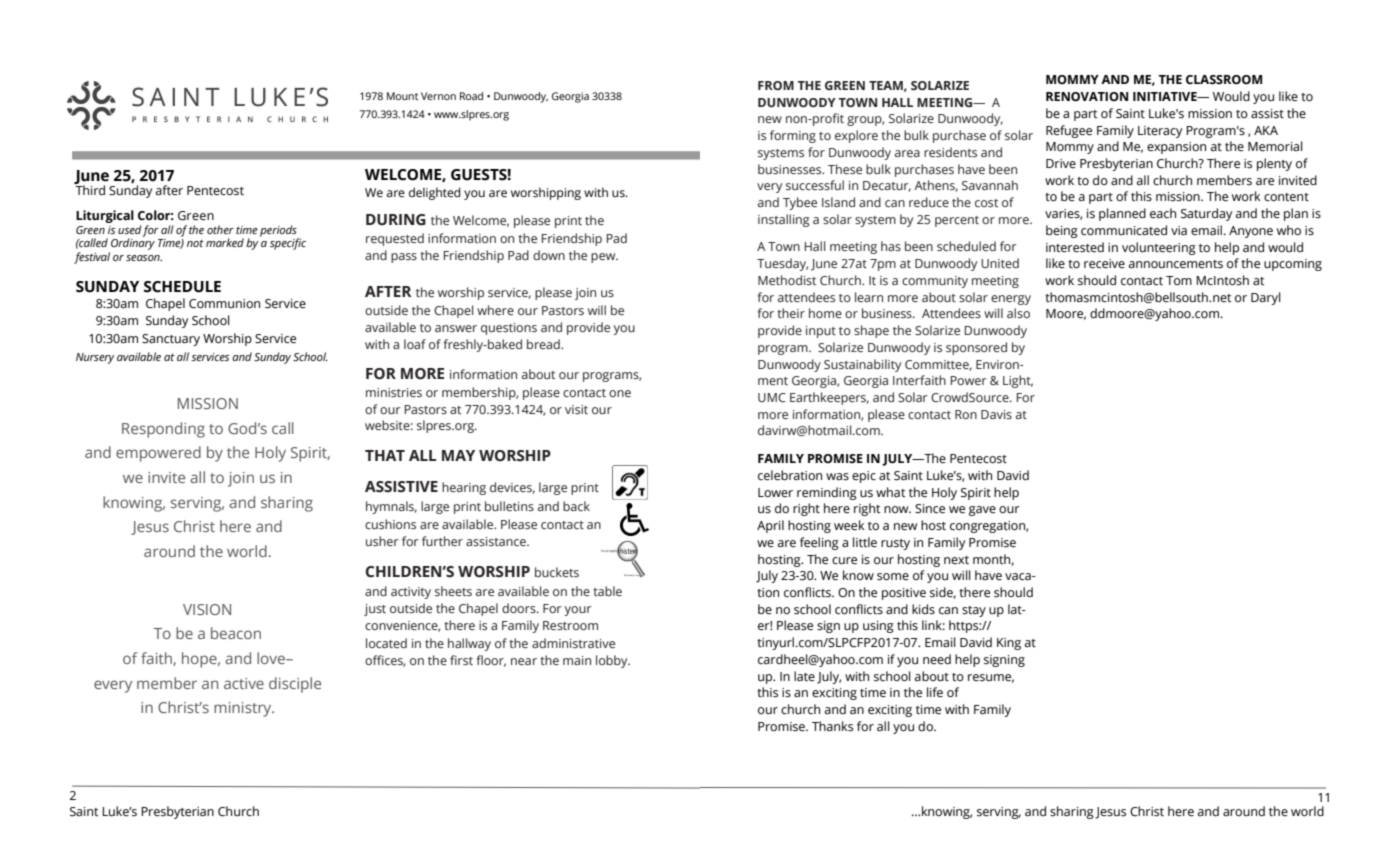 The image size is (1400, 850). I want to click on April, so click(770, 526).
